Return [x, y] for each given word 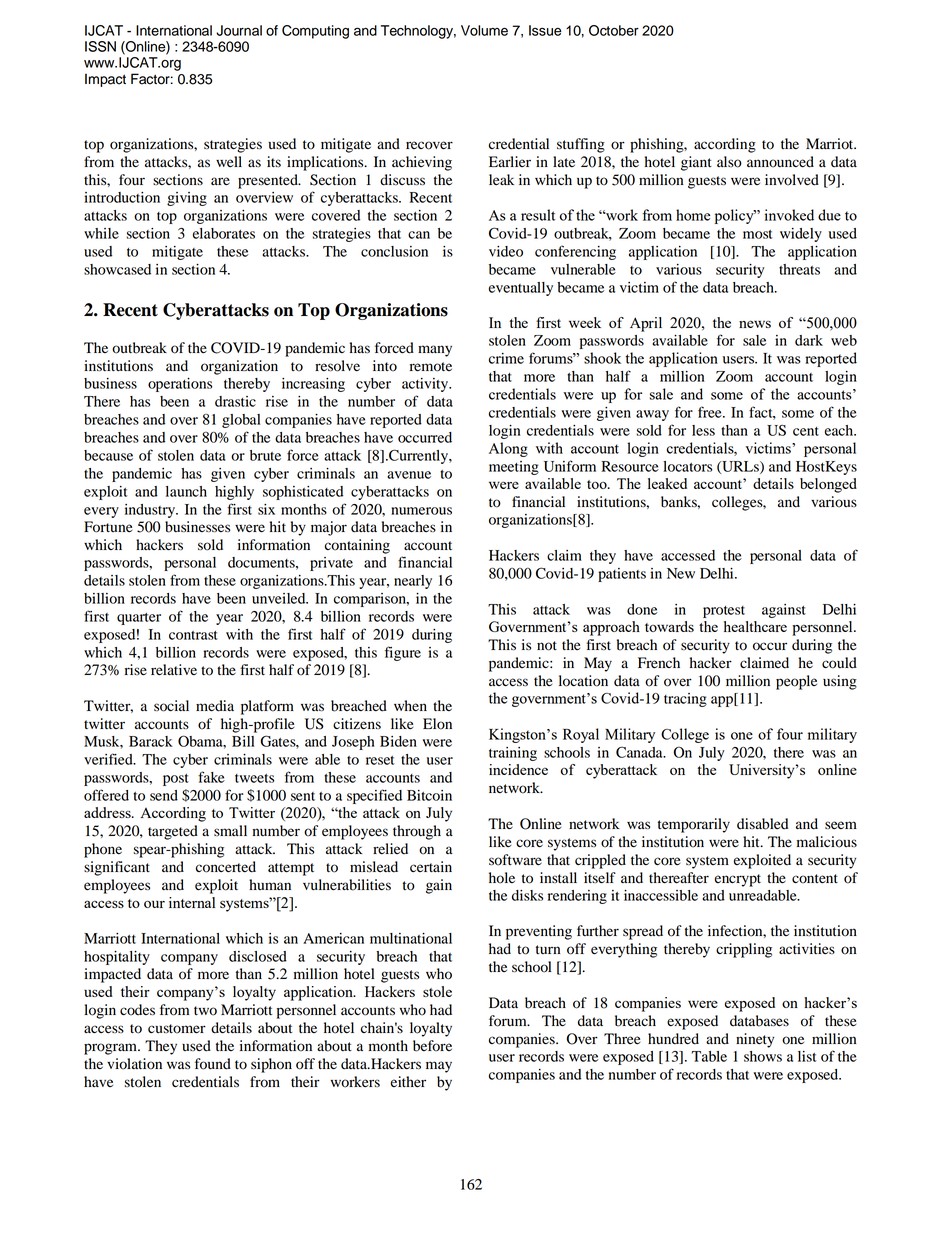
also [729, 162]
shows [763, 1056]
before [432, 1046]
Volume [484, 30]
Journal [239, 30]
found [213, 1064]
